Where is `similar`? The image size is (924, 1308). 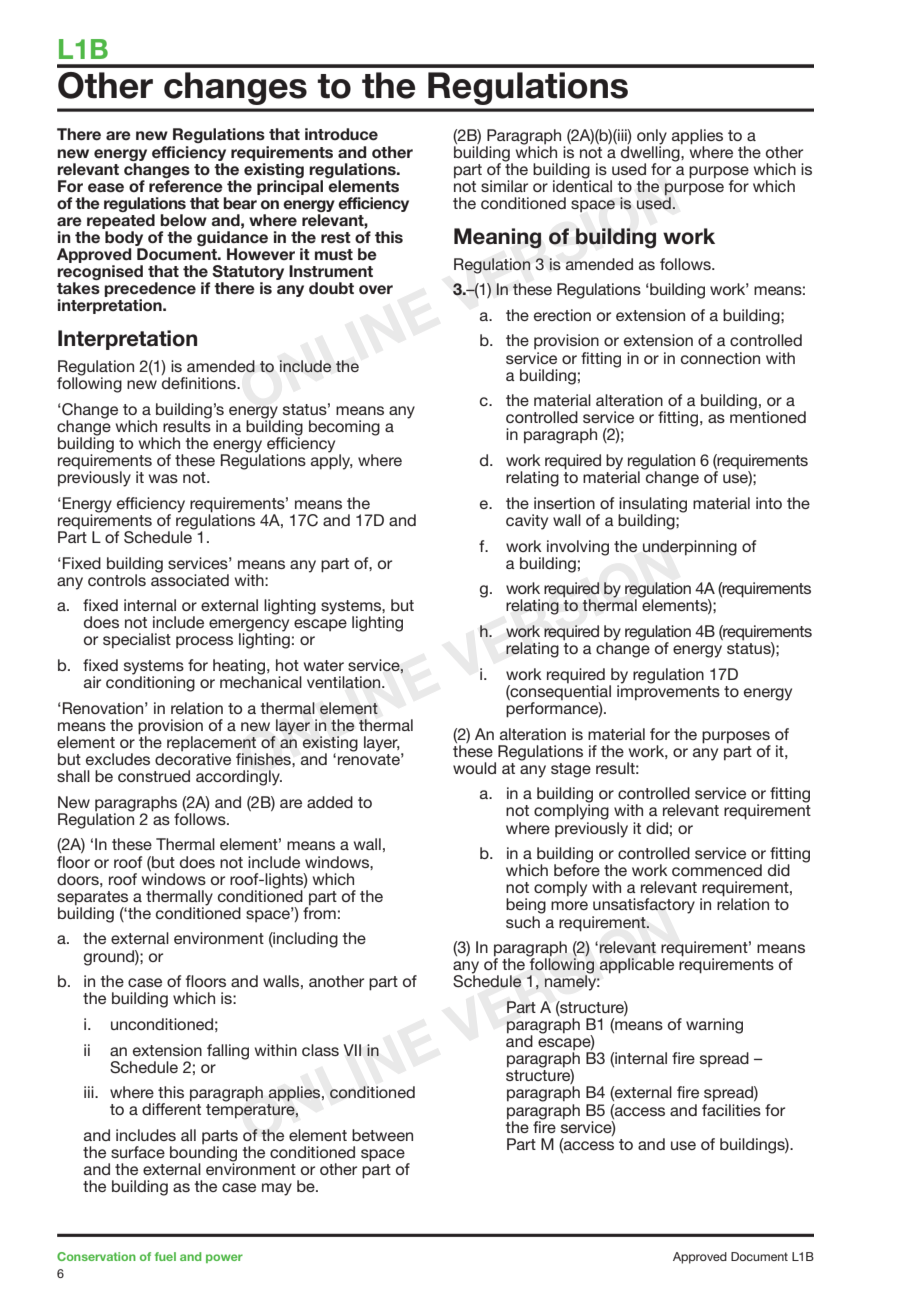 similar is located at coordinates (504, 186).
